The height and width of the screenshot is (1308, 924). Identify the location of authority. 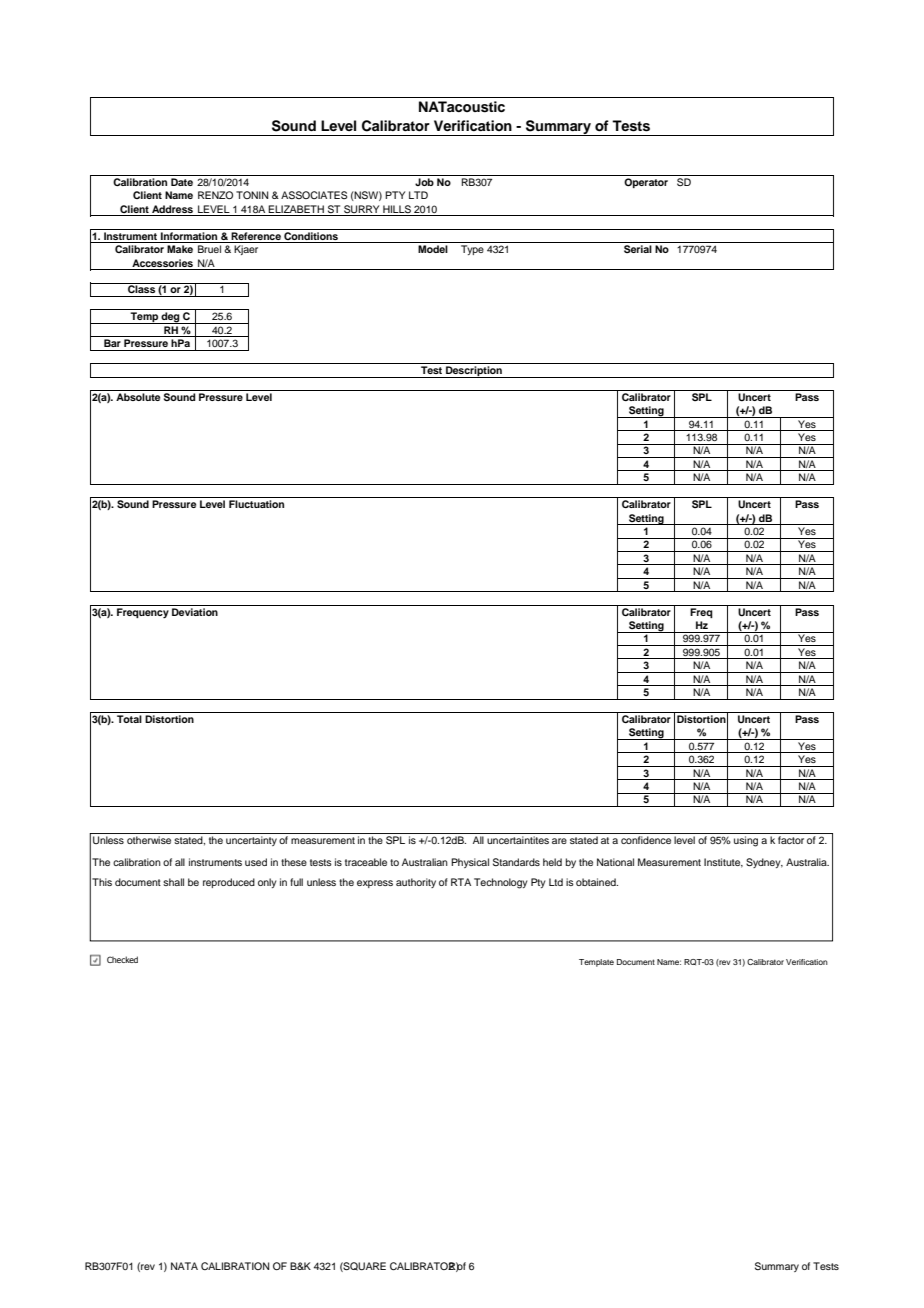
(416, 883).
